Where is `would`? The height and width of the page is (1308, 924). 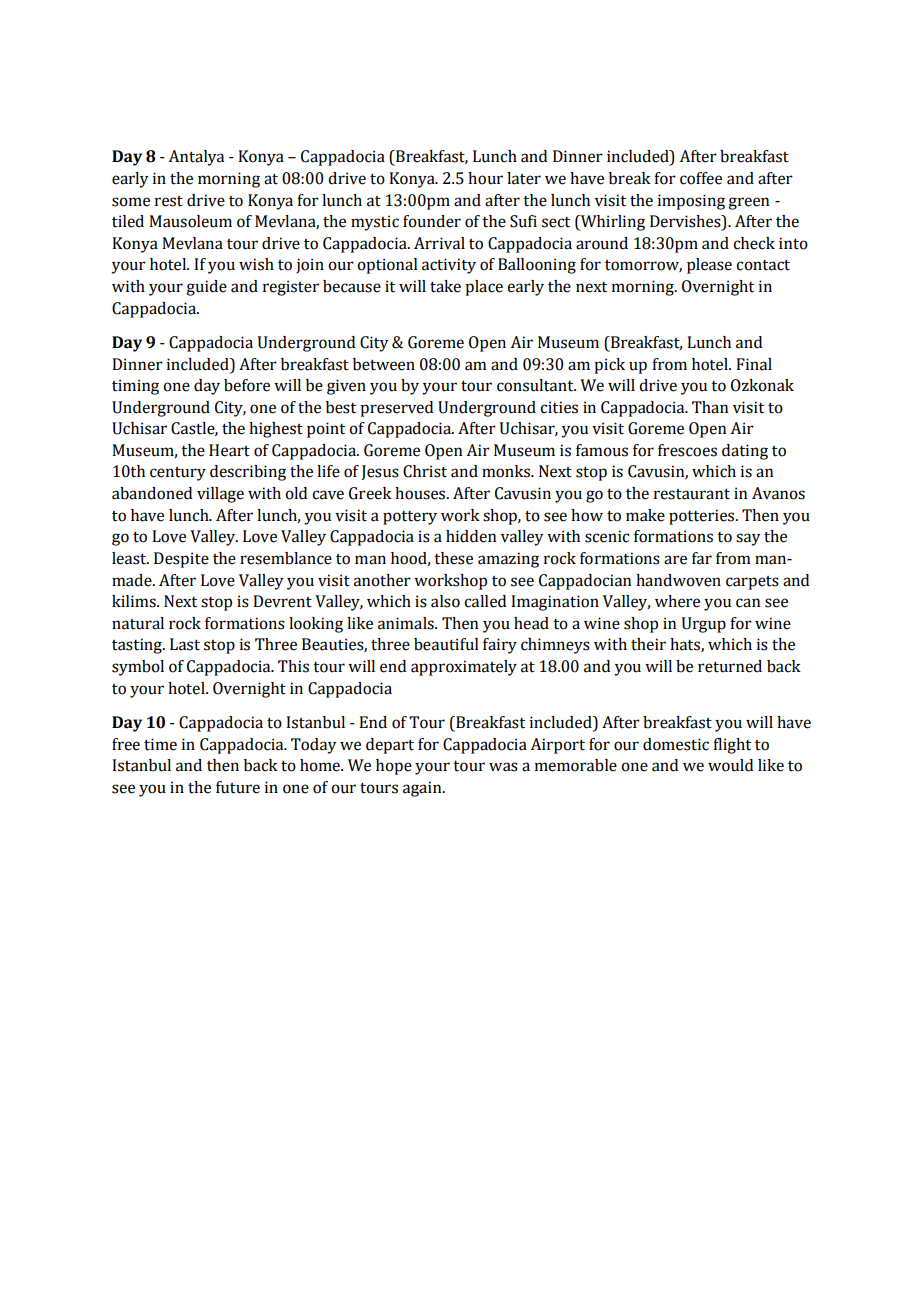 would is located at coordinates (730, 765).
